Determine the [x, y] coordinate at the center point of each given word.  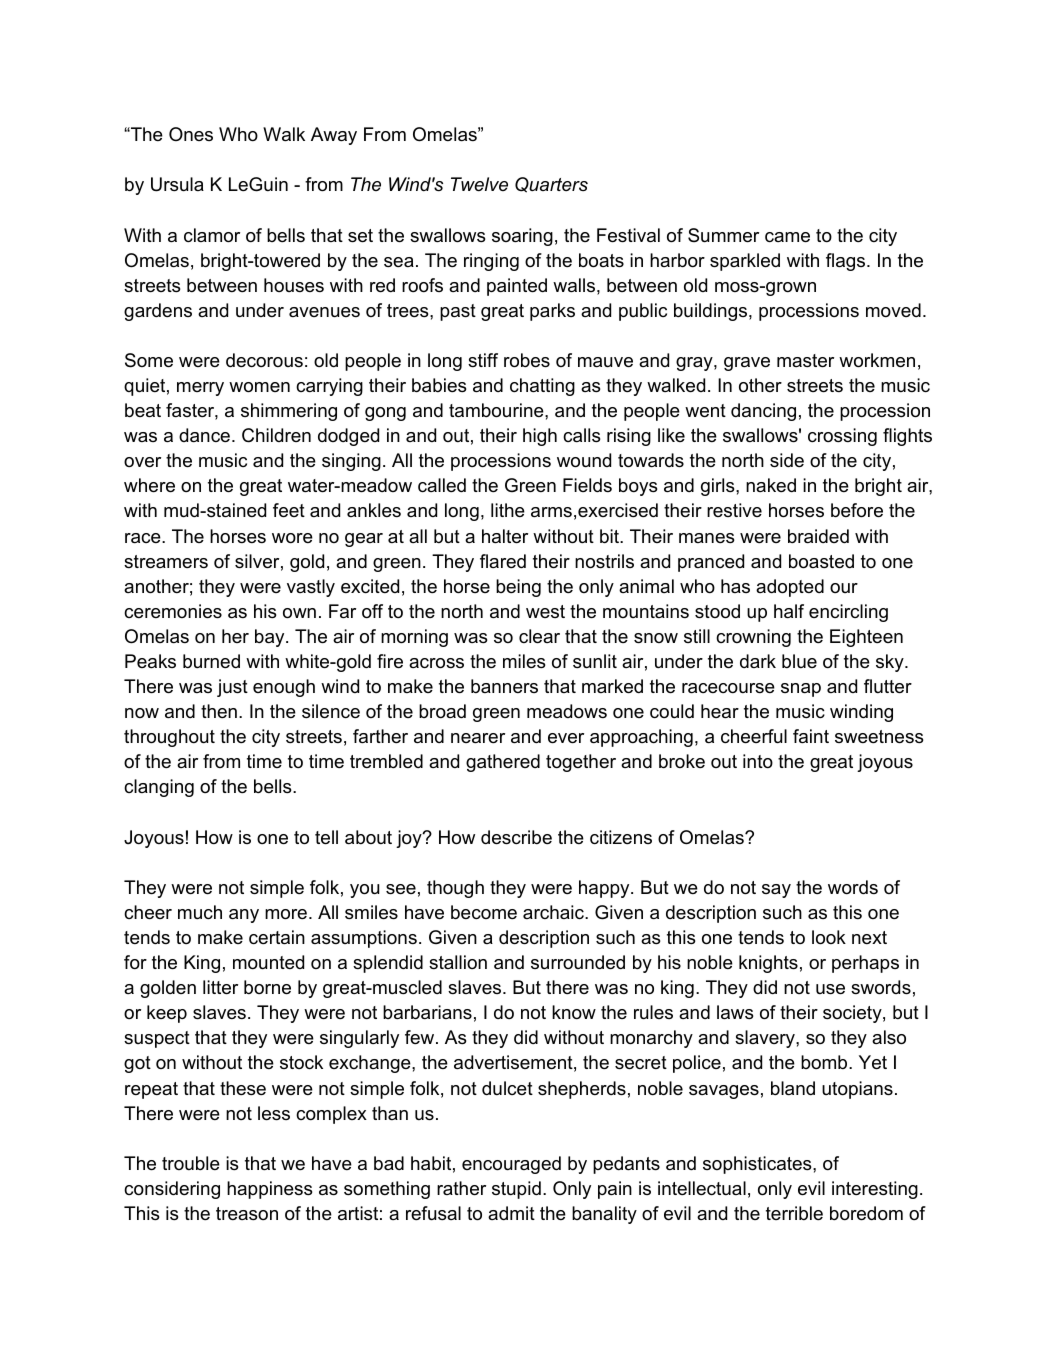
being [518, 588]
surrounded [578, 962]
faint [811, 736]
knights [768, 964]
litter [220, 987]
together [581, 763]
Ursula [177, 184]
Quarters [551, 185]
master [805, 361]
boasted [821, 561]
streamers [166, 562]
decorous [264, 360]
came [787, 237]
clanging [159, 788]
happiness [269, 1190]
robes [527, 360]
